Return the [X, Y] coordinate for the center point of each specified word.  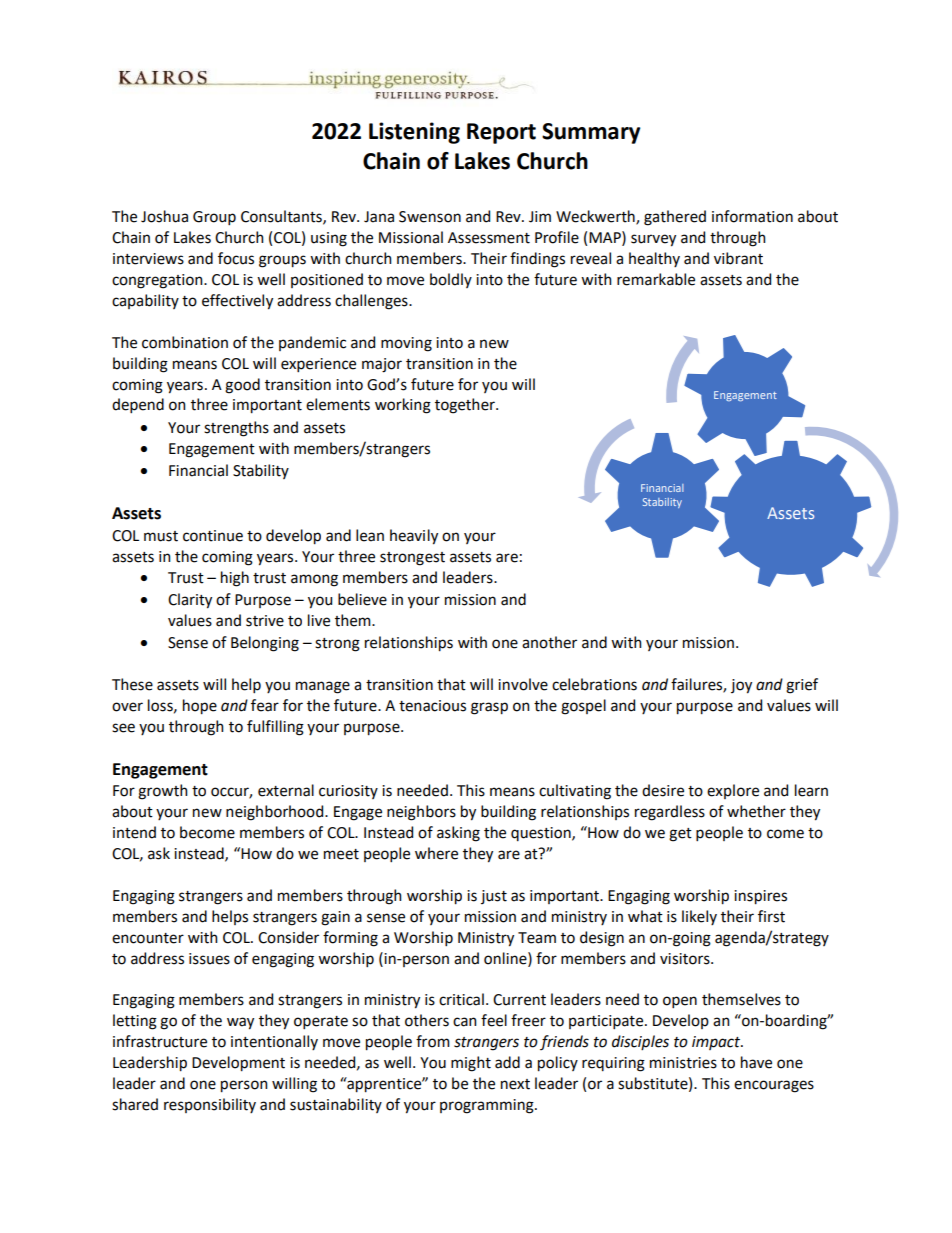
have [756, 1062]
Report [501, 133]
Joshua [164, 216]
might [471, 1064]
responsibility [210, 1105]
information [752, 216]
